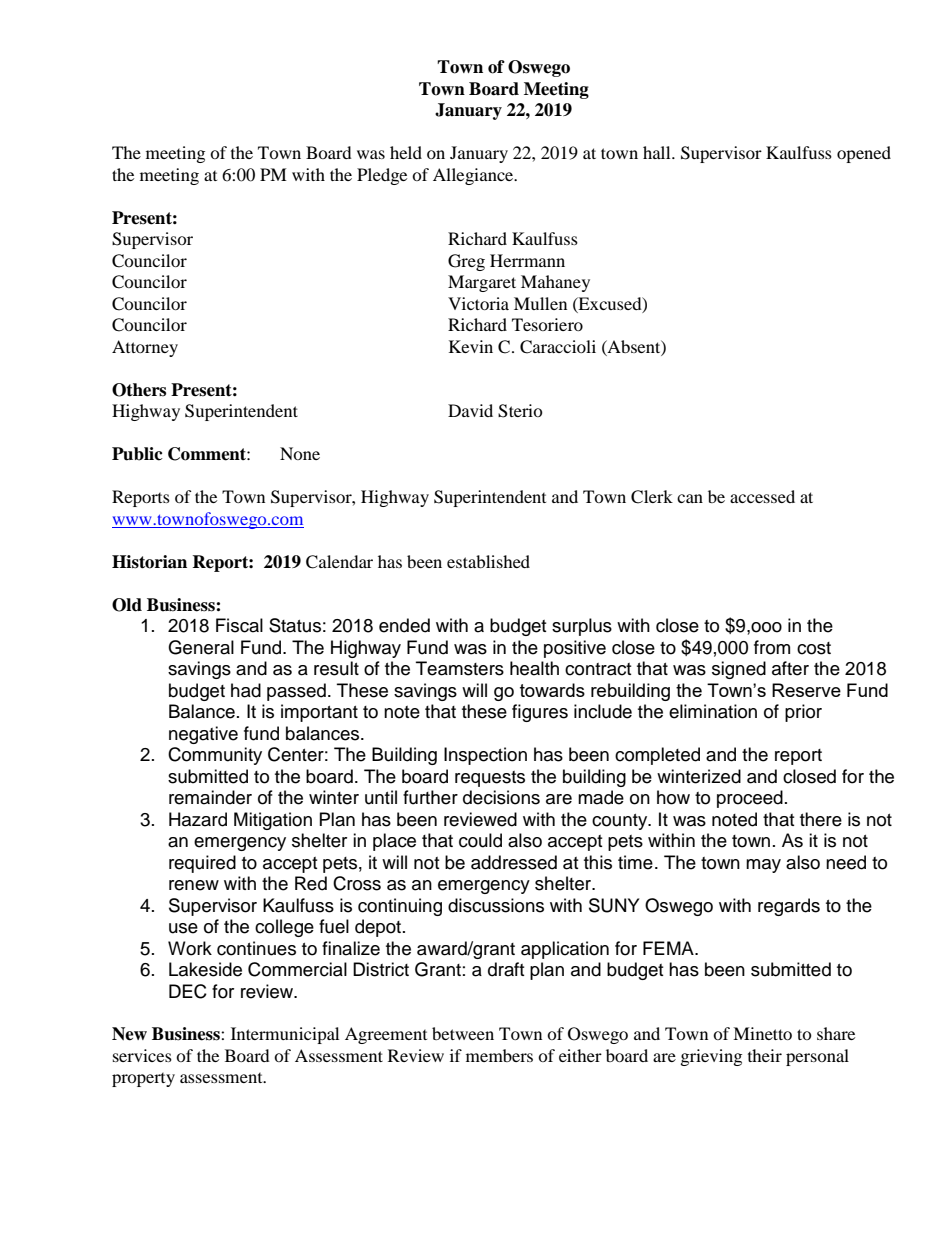 The image size is (952, 1233). What do you see at coordinates (149, 562) in the screenshot?
I see `Historian` at bounding box center [149, 562].
